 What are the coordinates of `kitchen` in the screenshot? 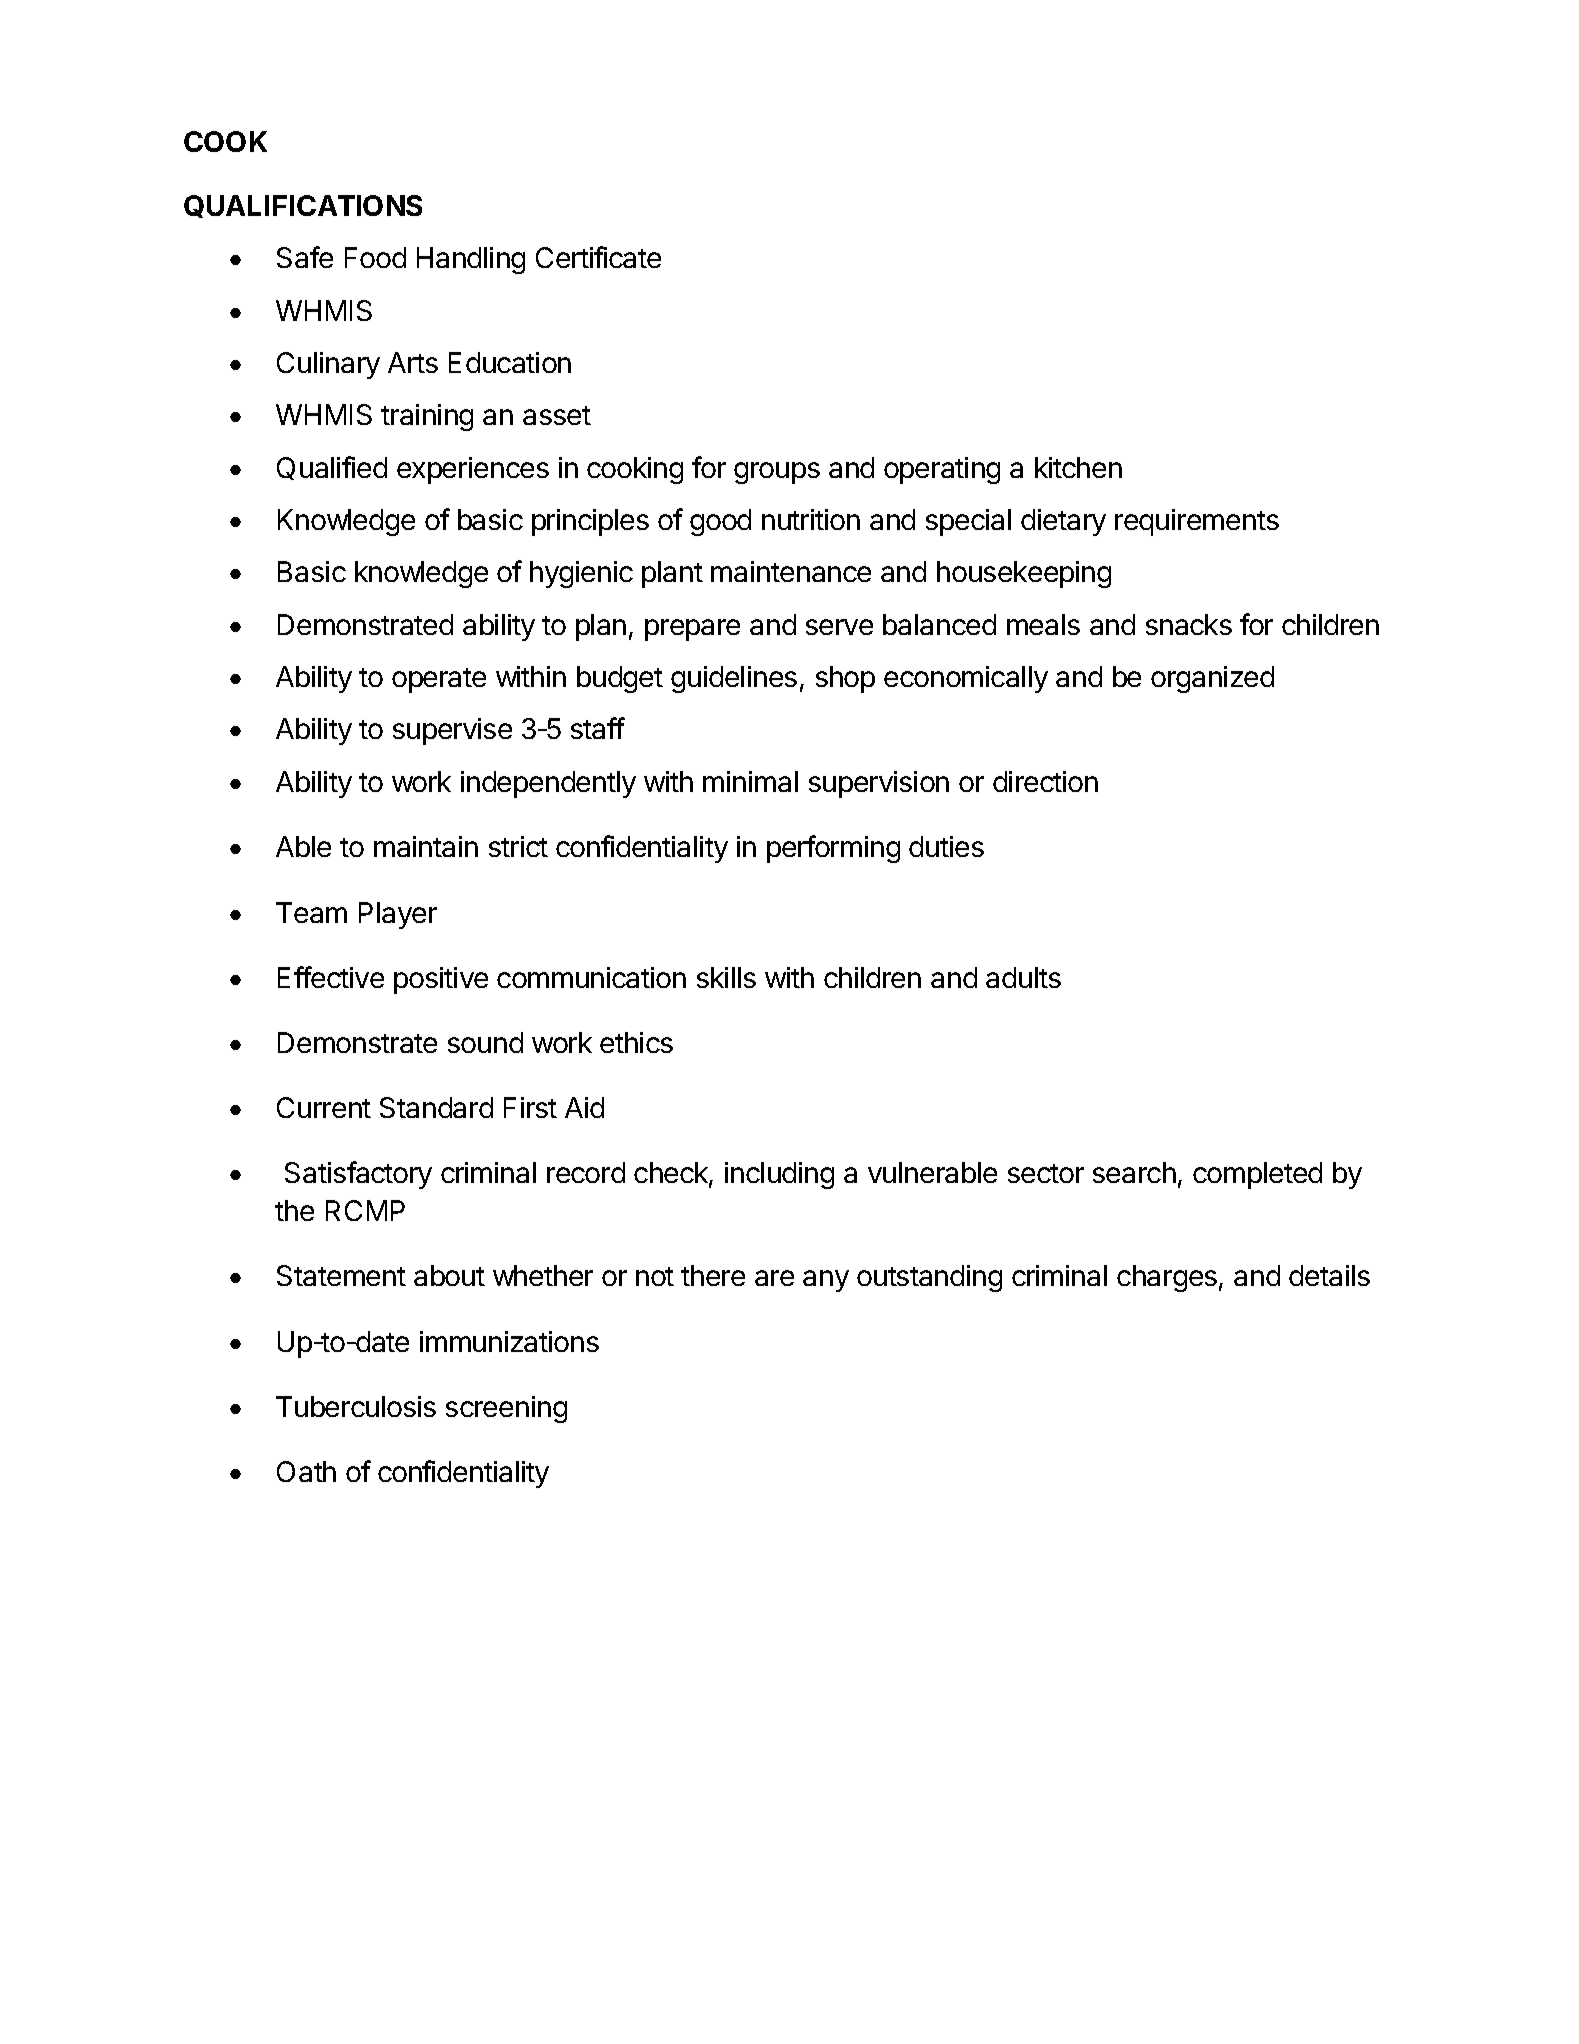 It's located at (1078, 467).
